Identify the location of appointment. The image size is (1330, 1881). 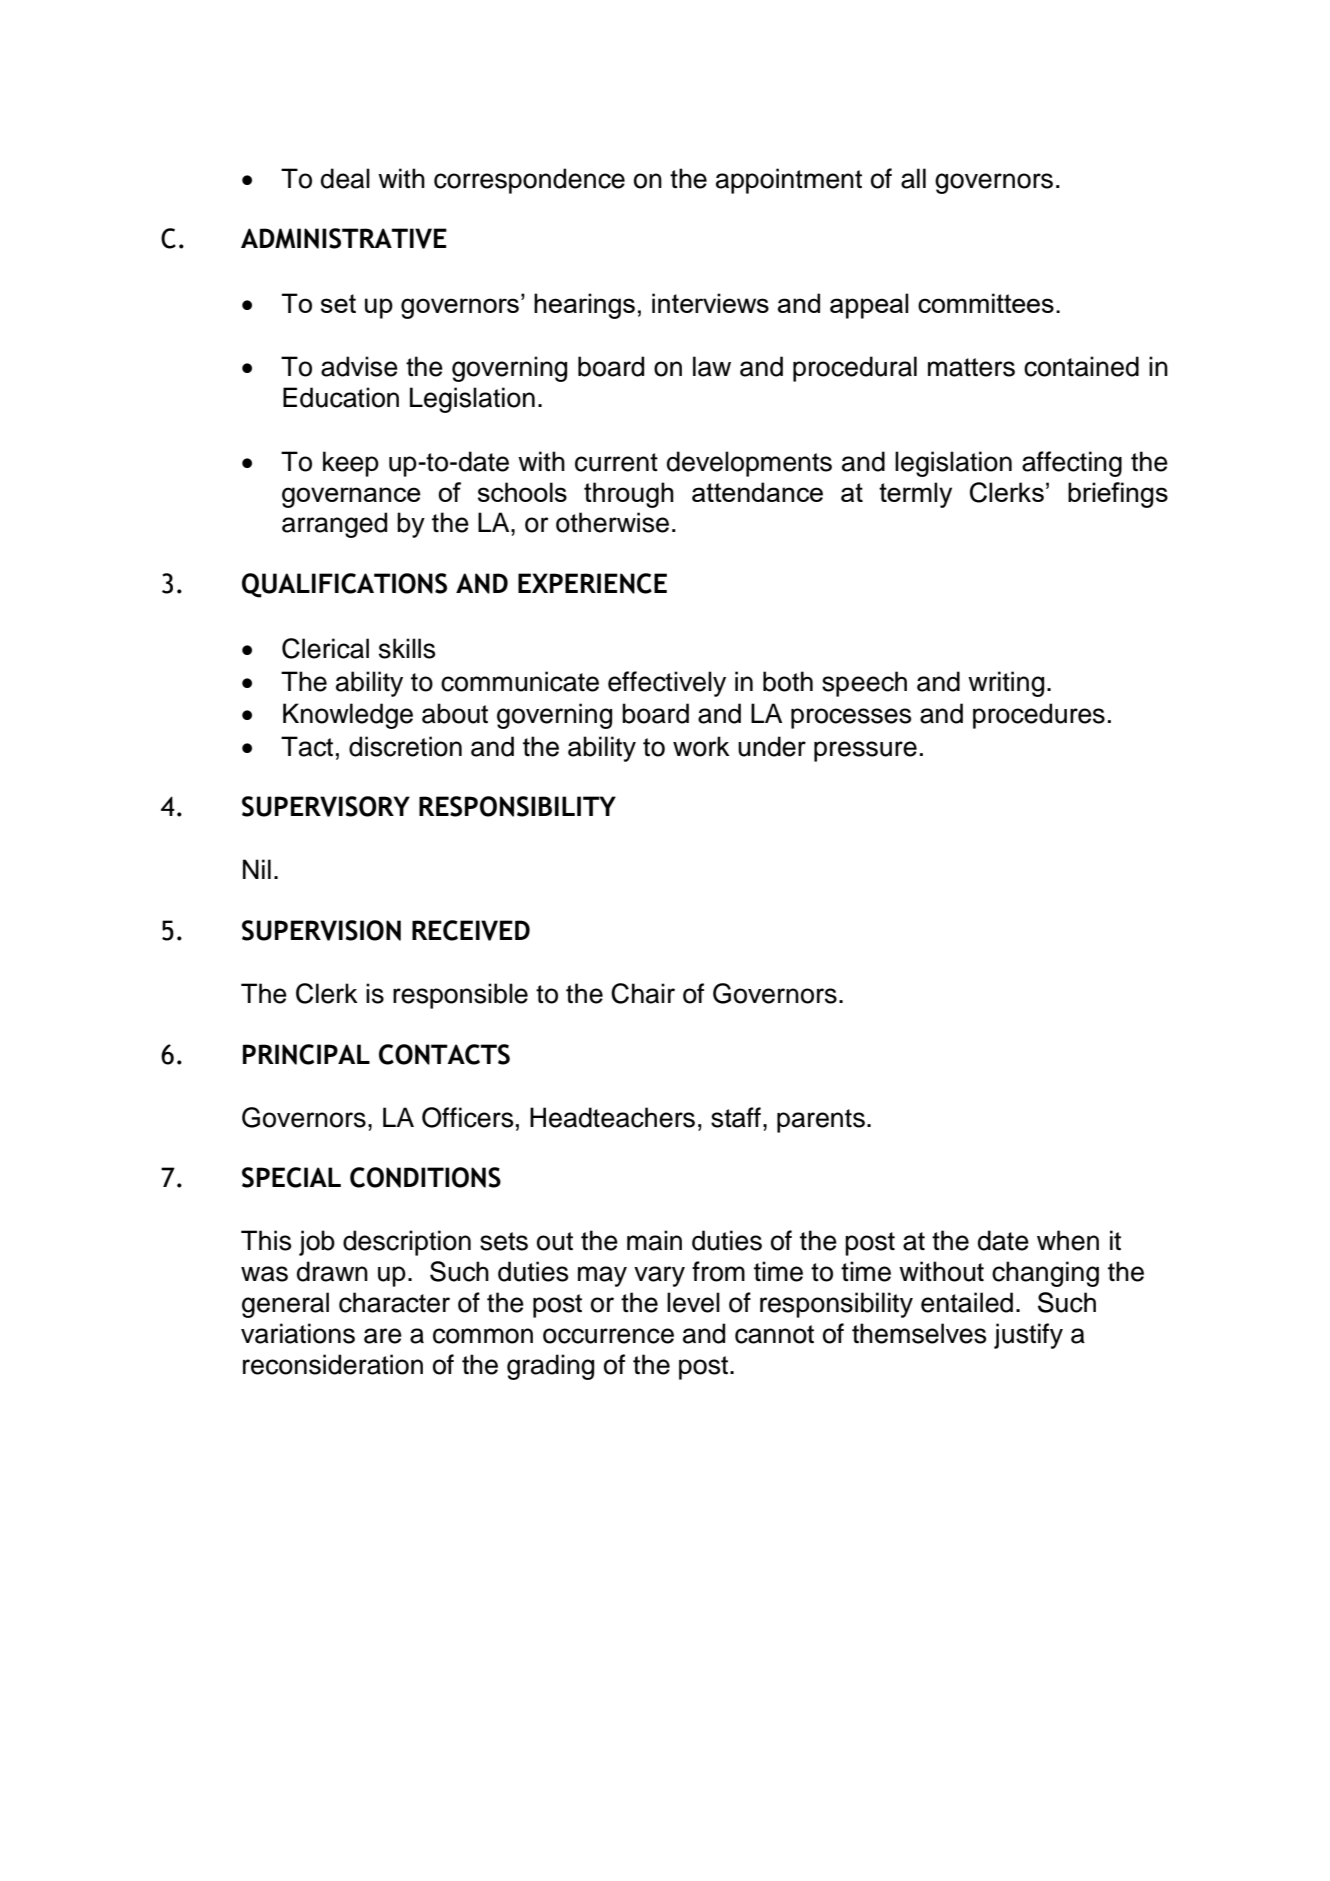
(789, 181).
